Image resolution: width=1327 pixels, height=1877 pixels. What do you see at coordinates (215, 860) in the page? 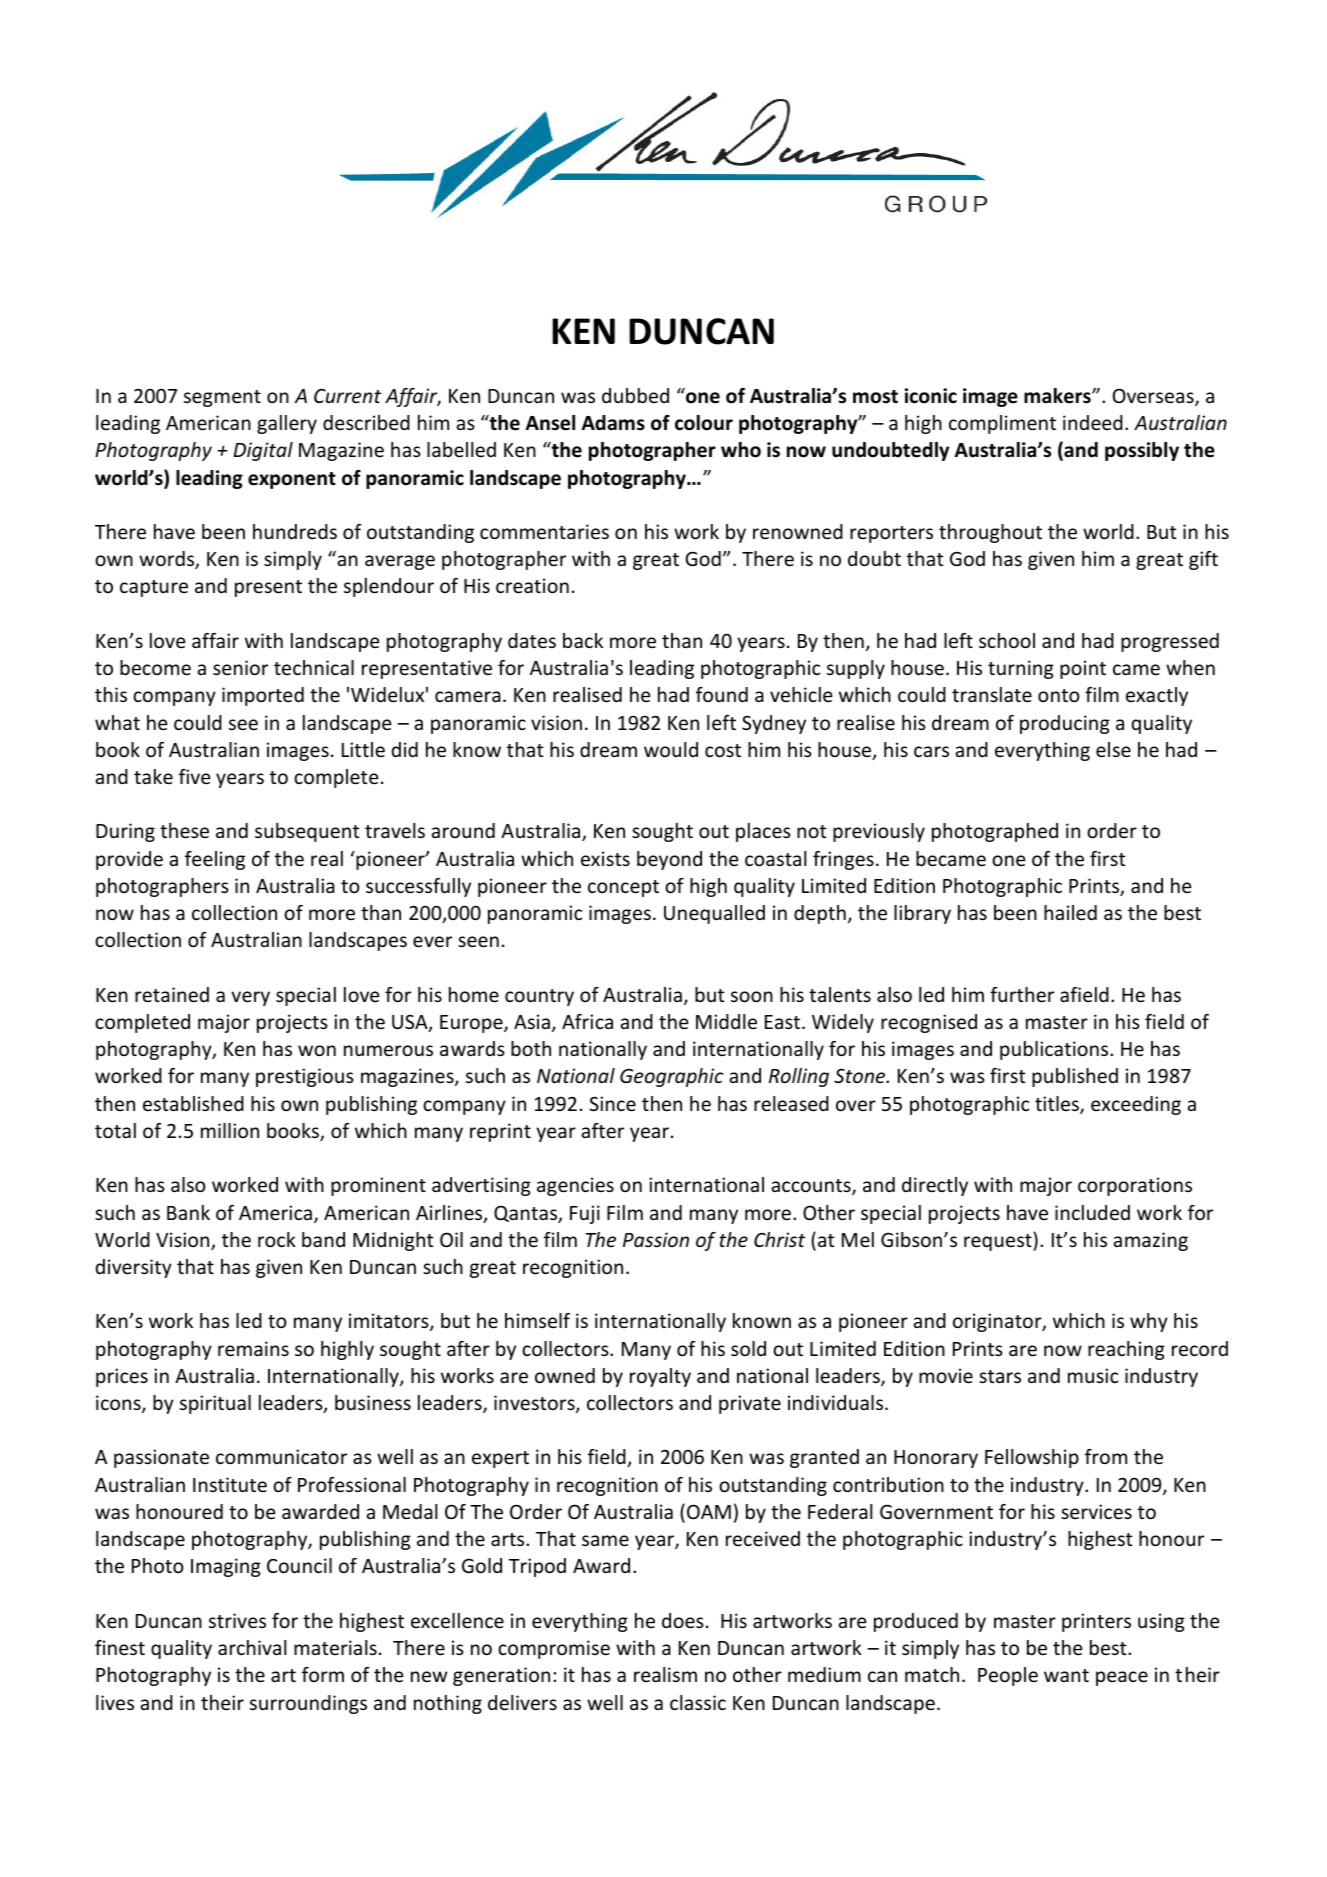
I see `feeling` at bounding box center [215, 860].
